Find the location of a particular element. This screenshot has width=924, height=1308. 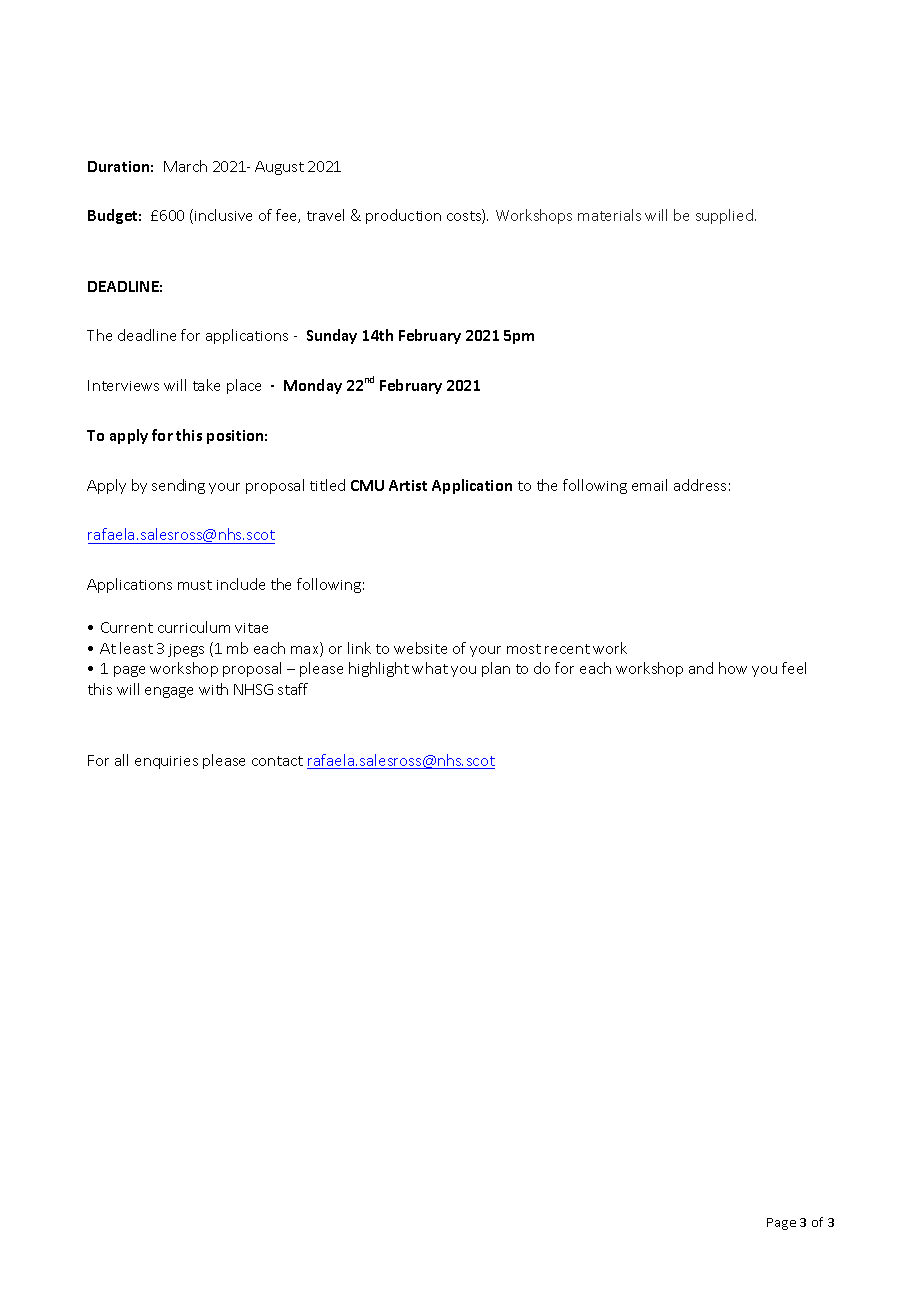

materials is located at coordinates (609, 215).
